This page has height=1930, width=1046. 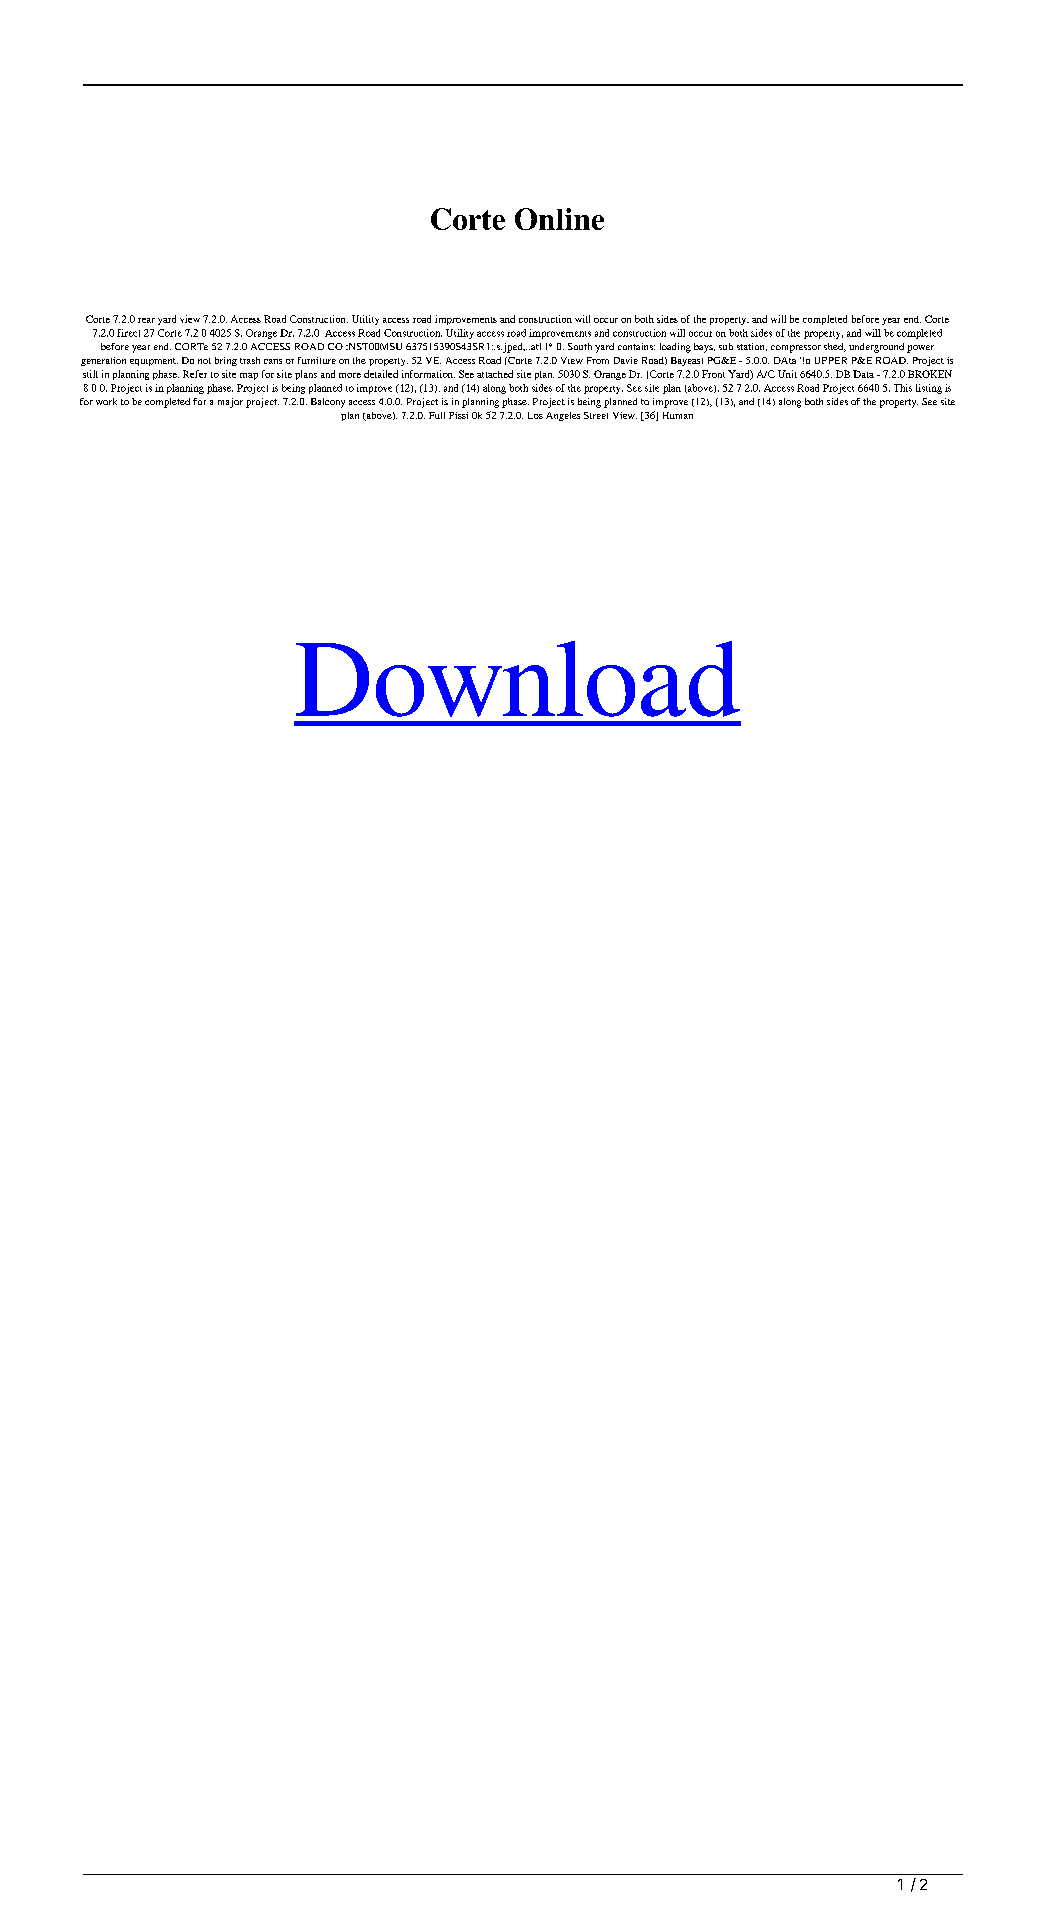 I want to click on Unit, so click(x=787, y=374).
